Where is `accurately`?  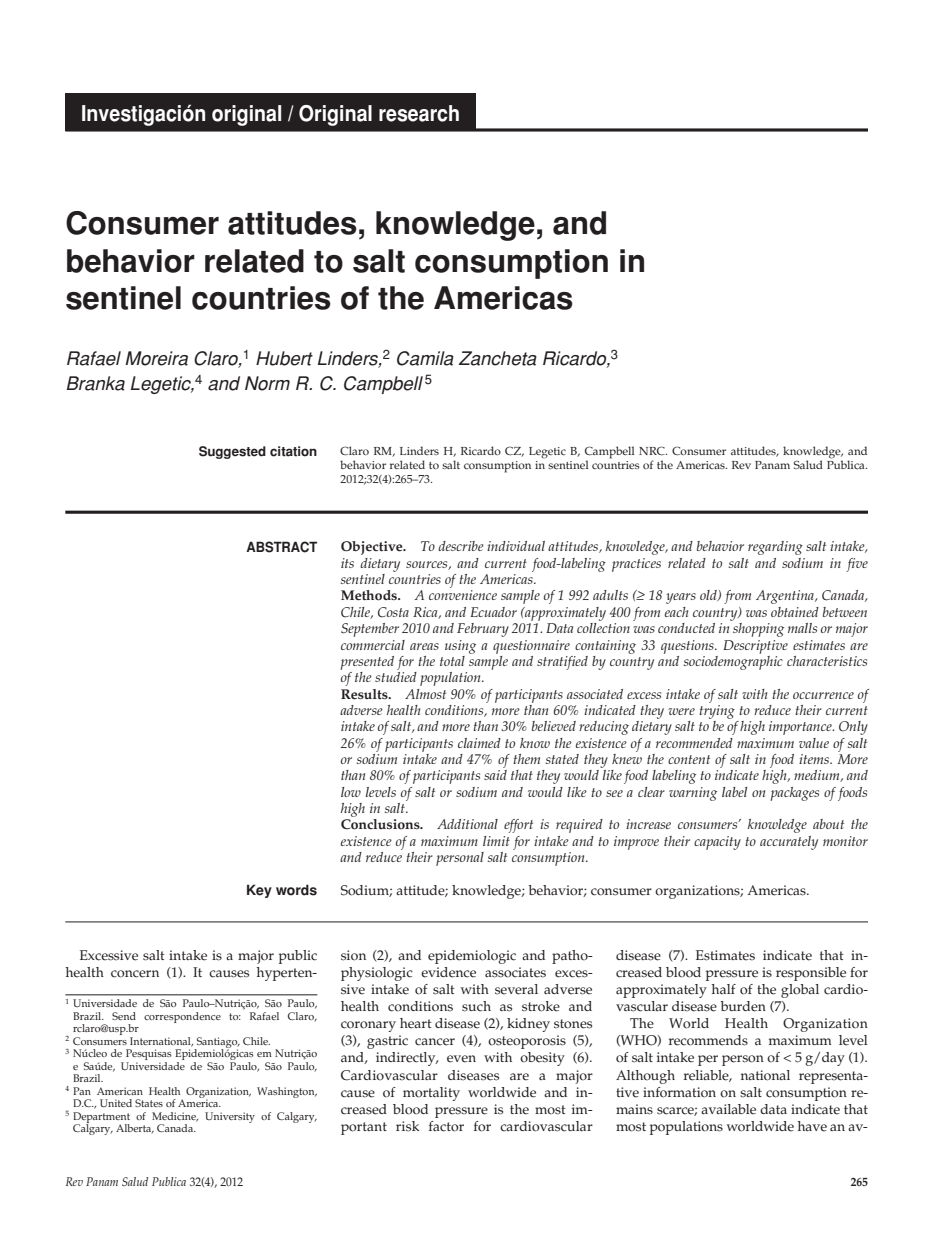
accurately is located at coordinates (789, 843).
